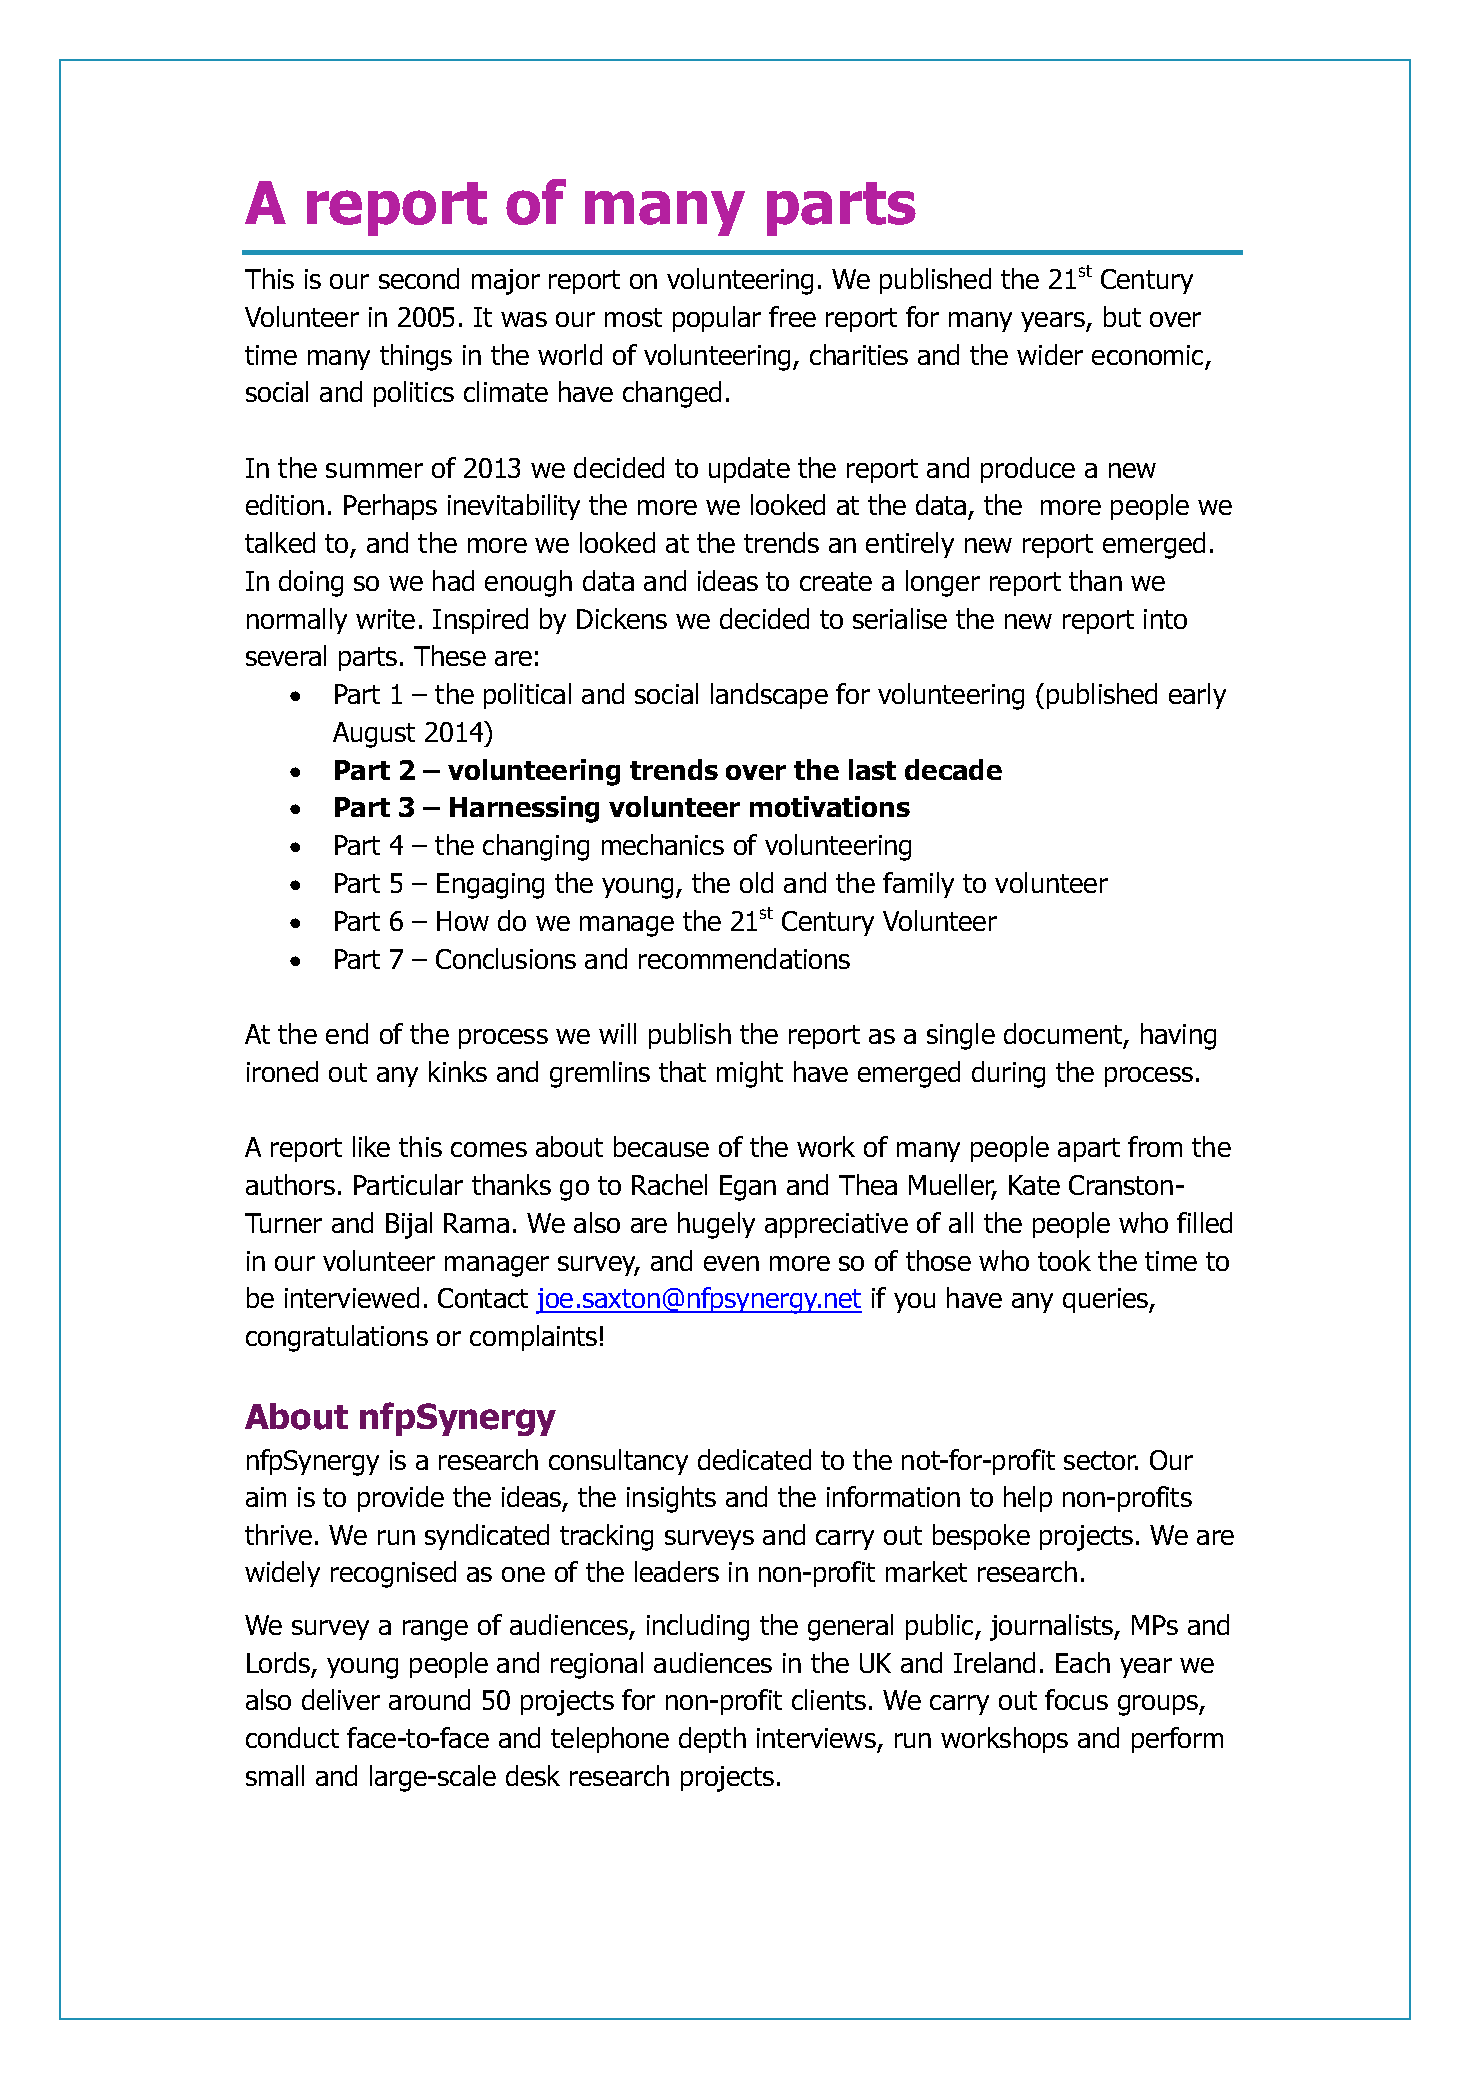 The height and width of the page is (2079, 1470). What do you see at coordinates (416, 357) in the page?
I see `things` at bounding box center [416, 357].
